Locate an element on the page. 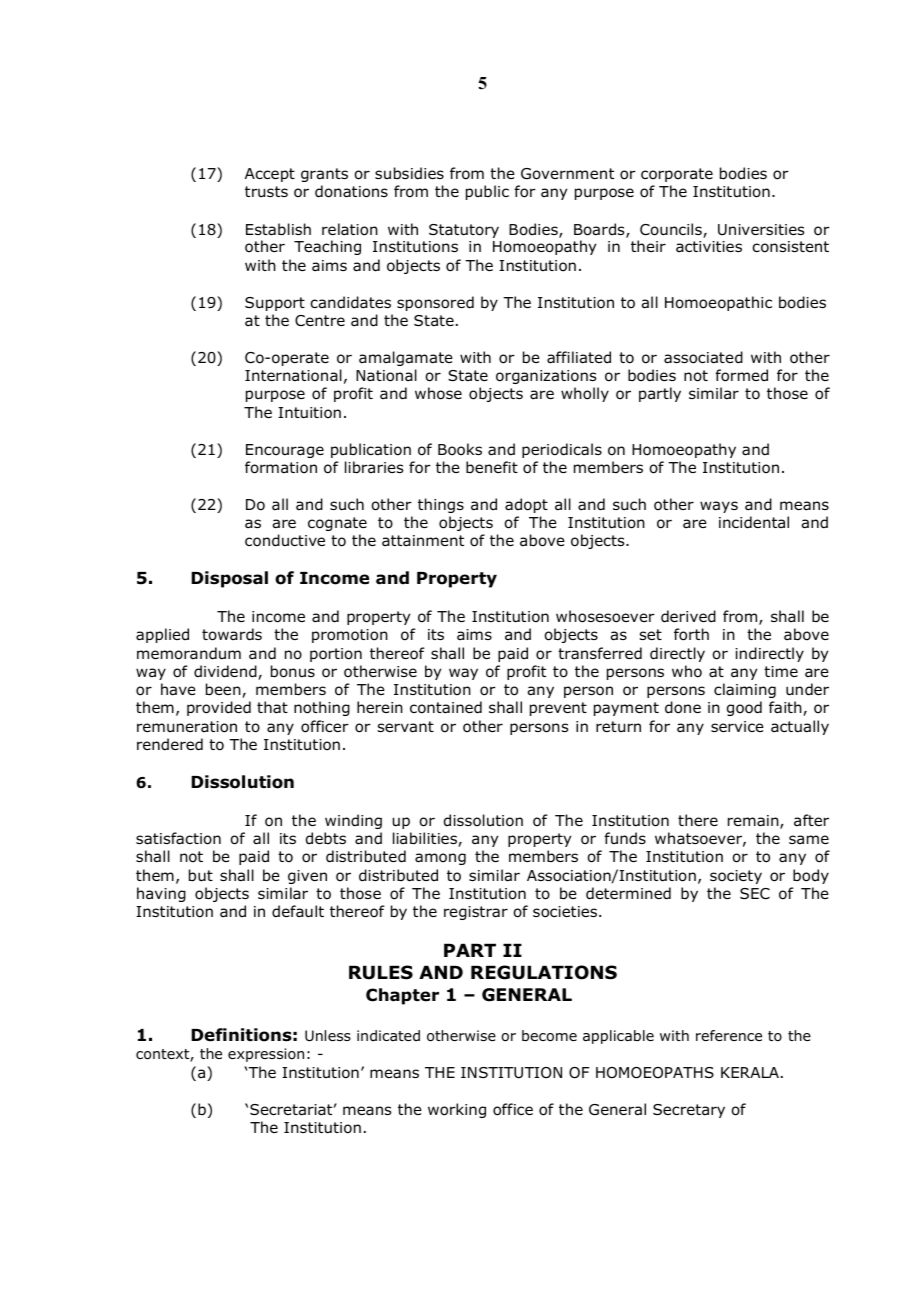  ways is located at coordinates (719, 507).
